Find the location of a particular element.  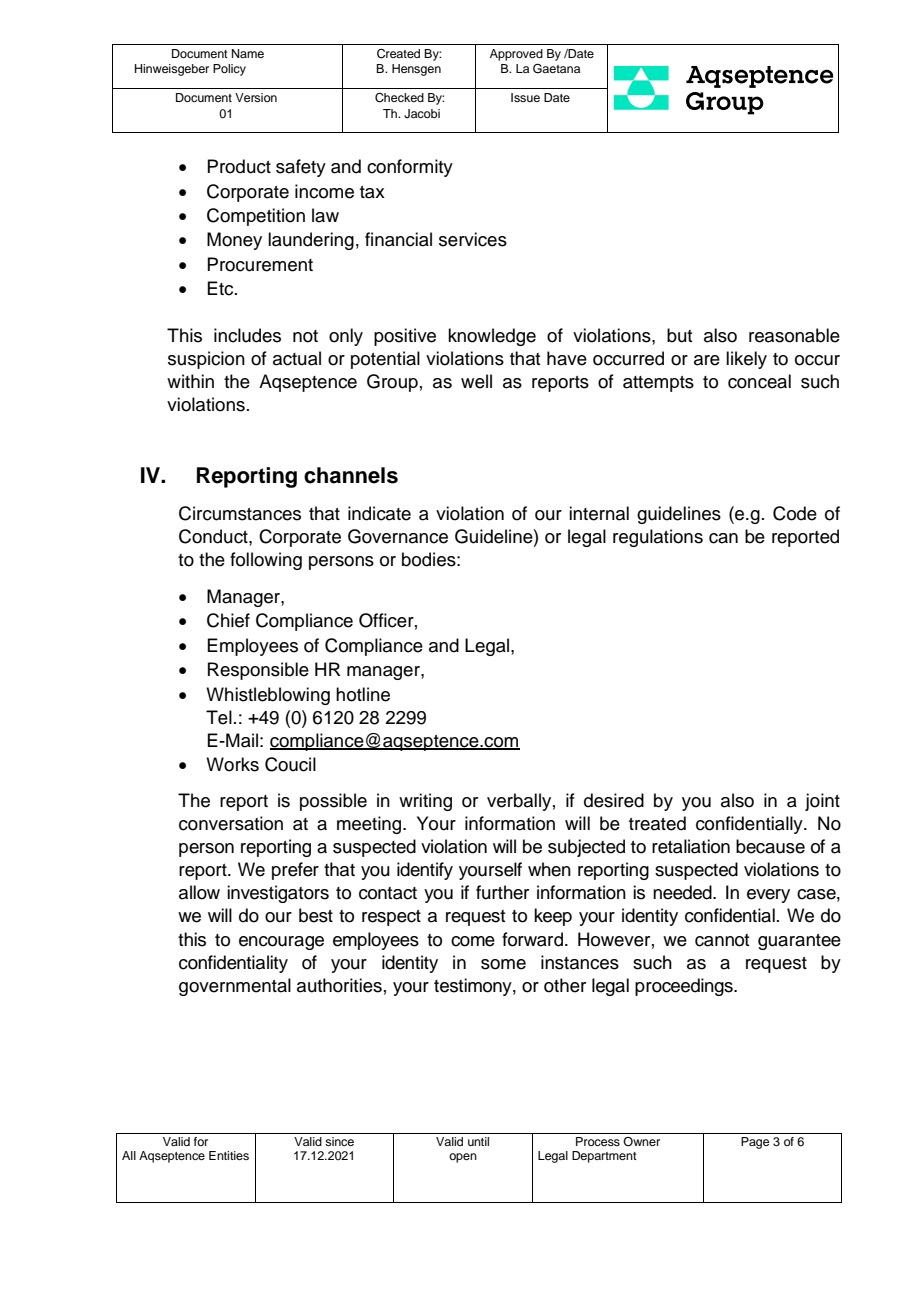

knowledge is located at coordinates (492, 337).
